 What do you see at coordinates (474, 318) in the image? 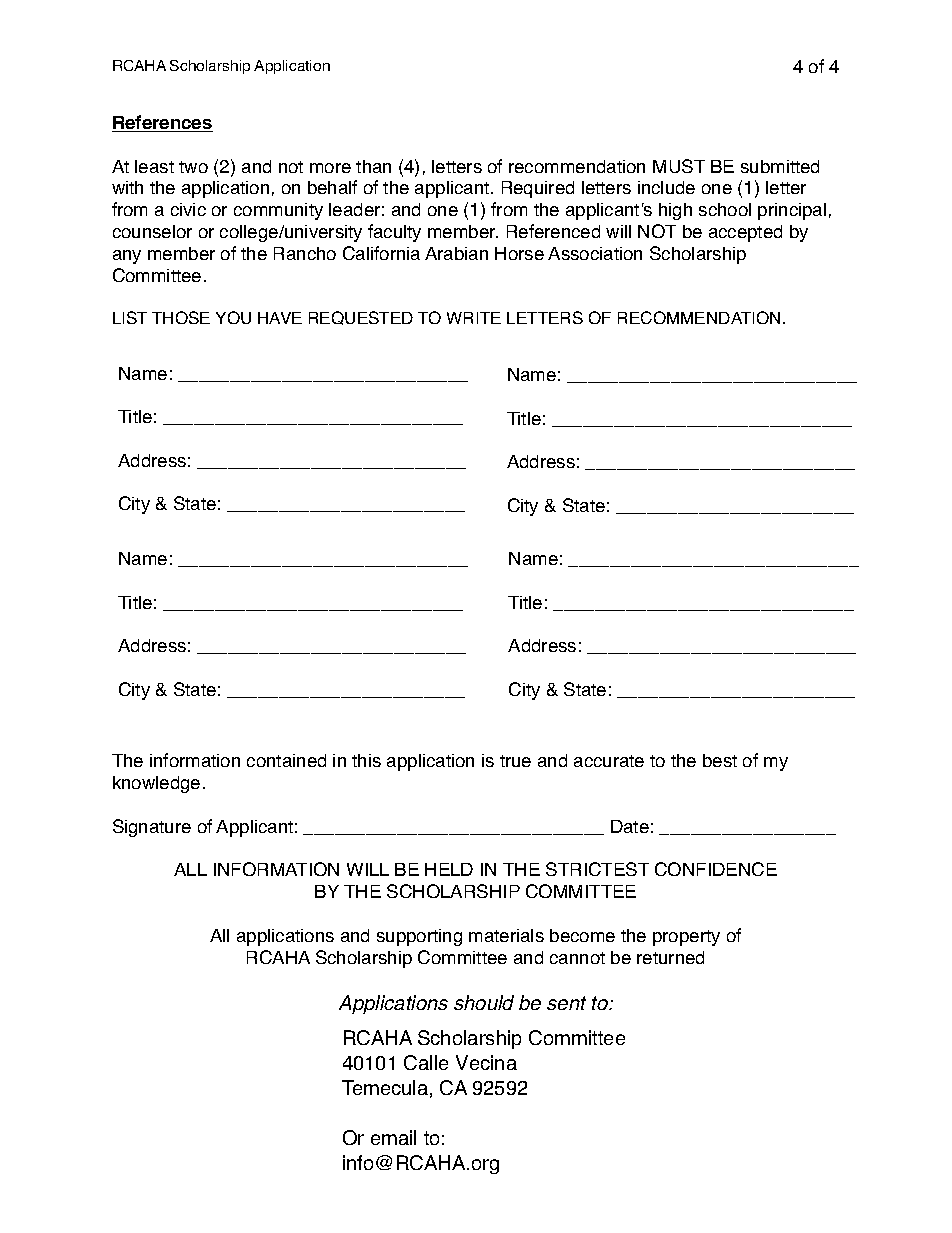
I see `WRITE` at bounding box center [474, 318].
